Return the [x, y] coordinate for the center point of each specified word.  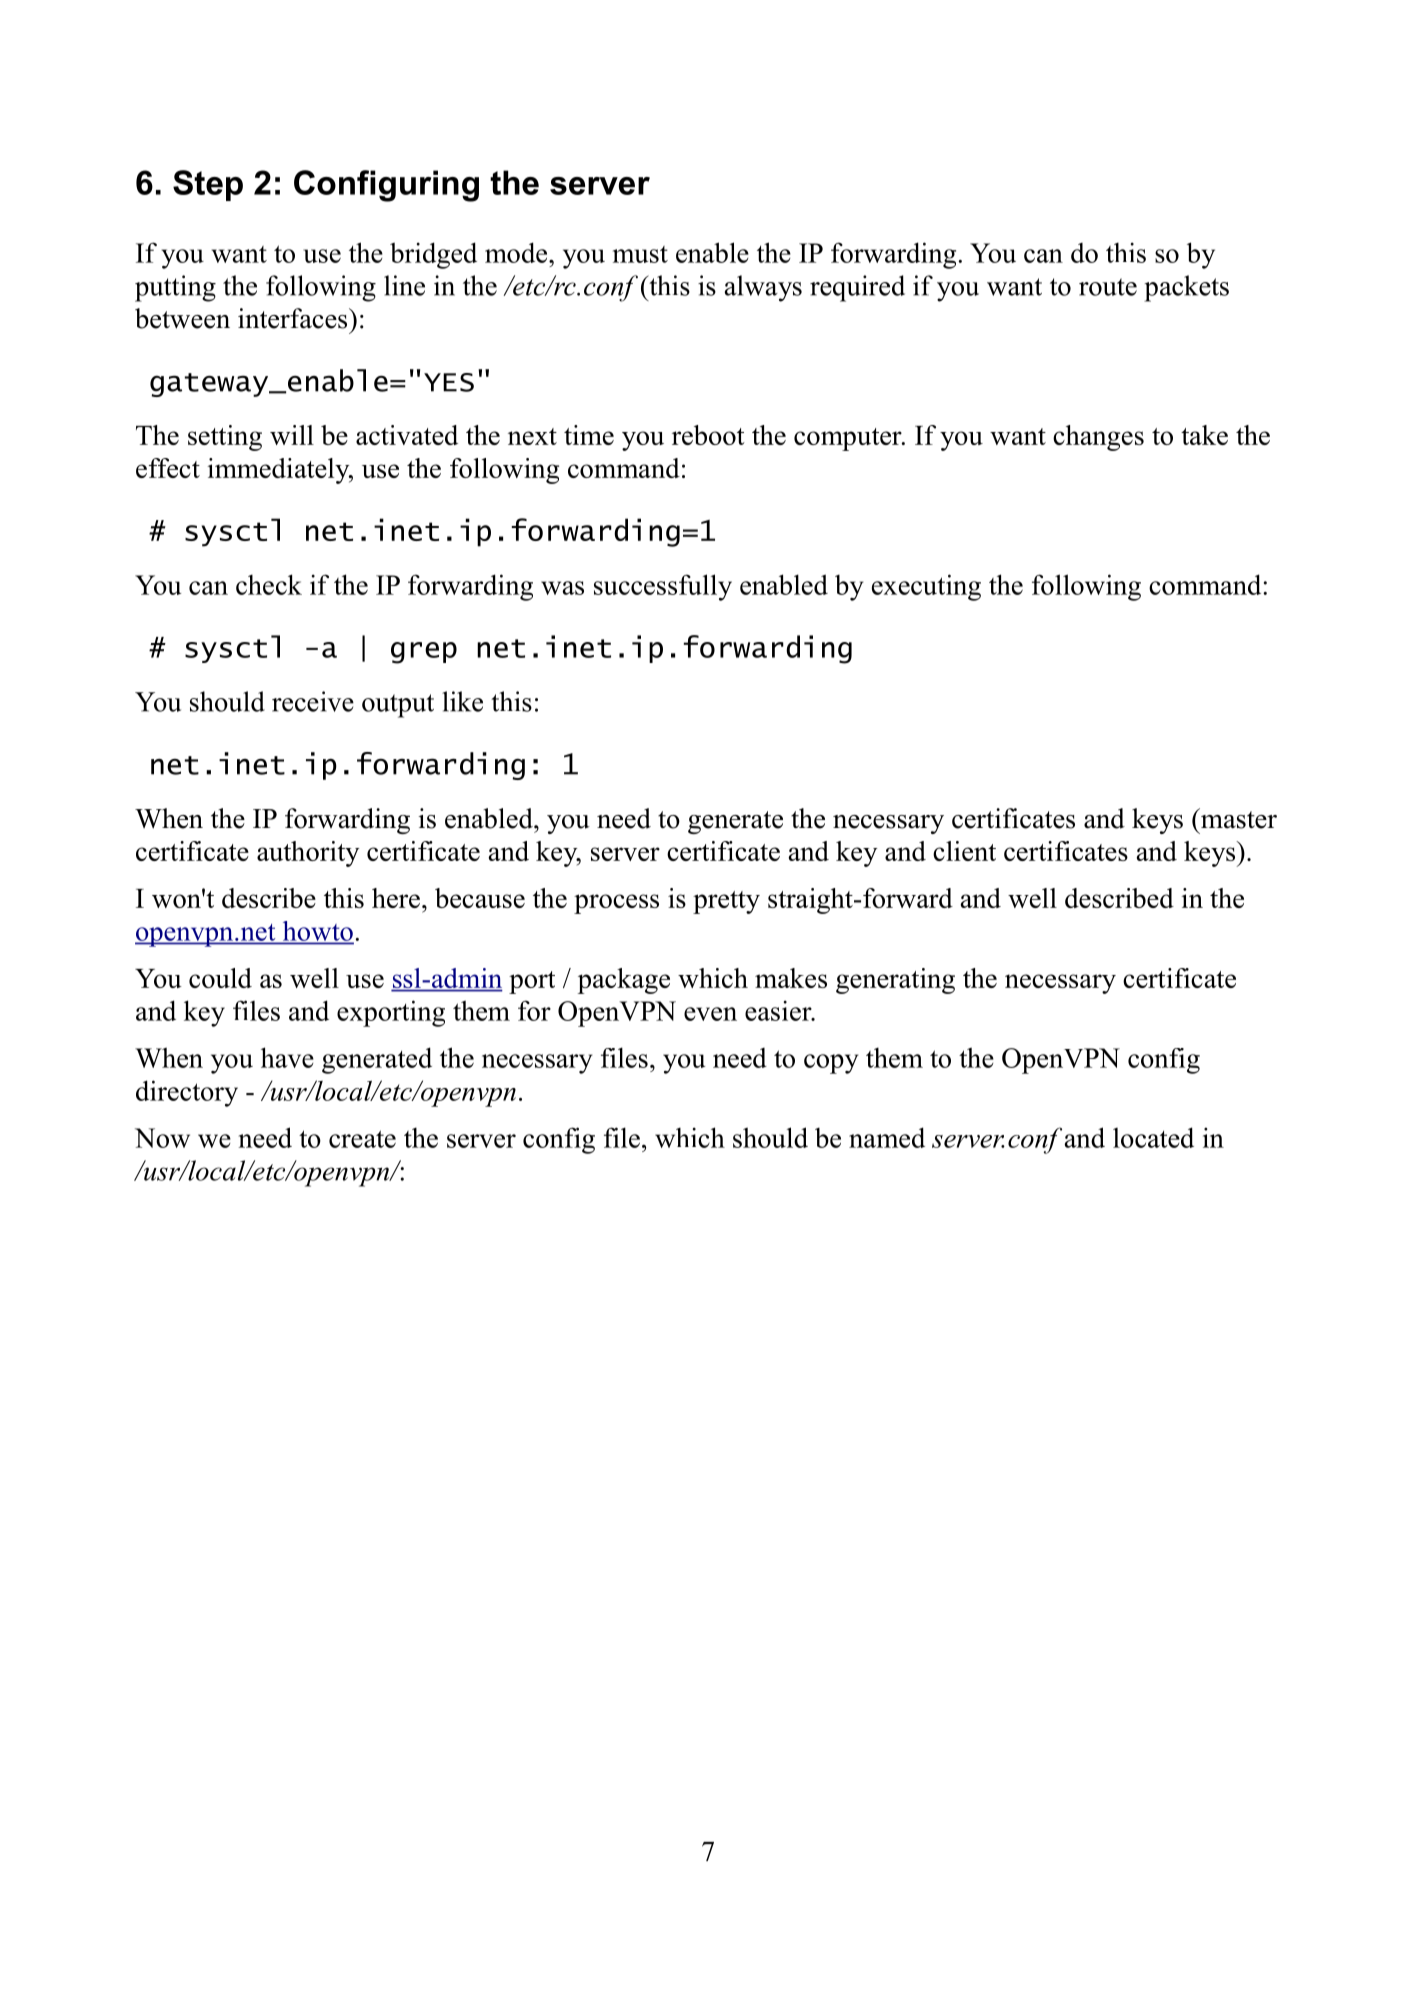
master [1238, 818]
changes [1098, 438]
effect [168, 468]
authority [308, 854]
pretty [726, 902]
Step [208, 185]
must [640, 254]
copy [831, 1064]
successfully [663, 587]
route [1108, 287]
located [1153, 1137]
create [362, 1139]
